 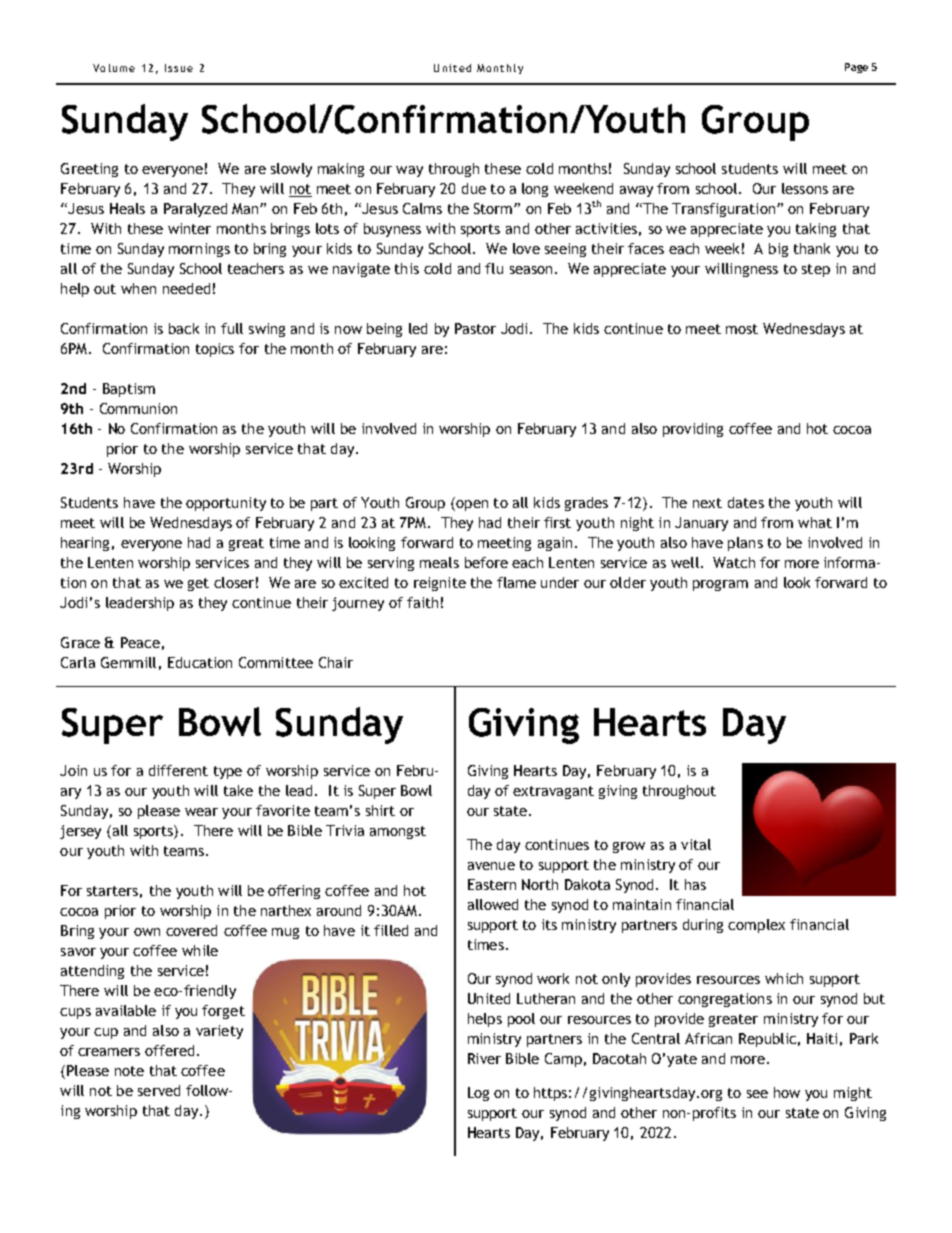 I want to click on vital, so click(x=696, y=844).
